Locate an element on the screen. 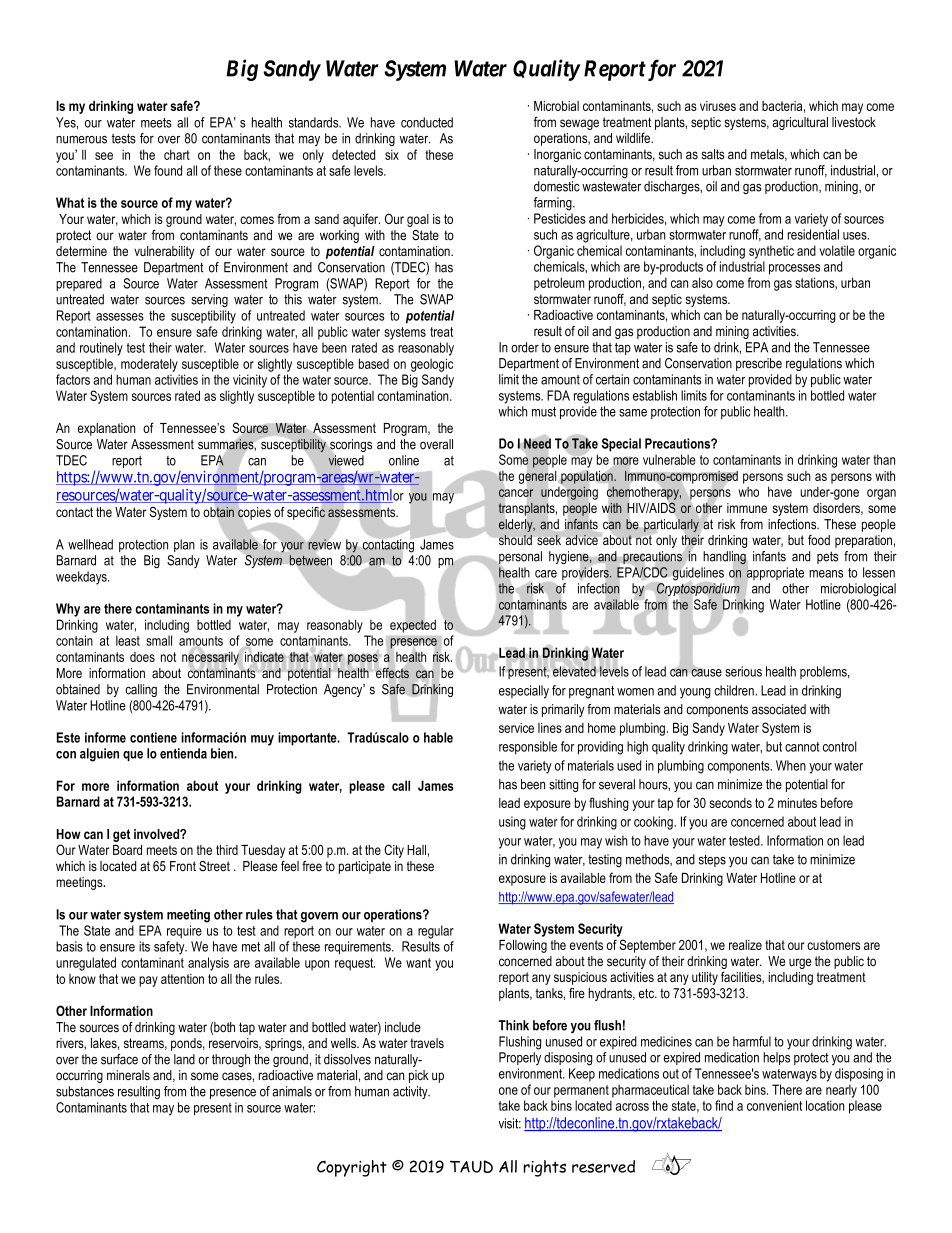  prescribe is located at coordinates (759, 364).
